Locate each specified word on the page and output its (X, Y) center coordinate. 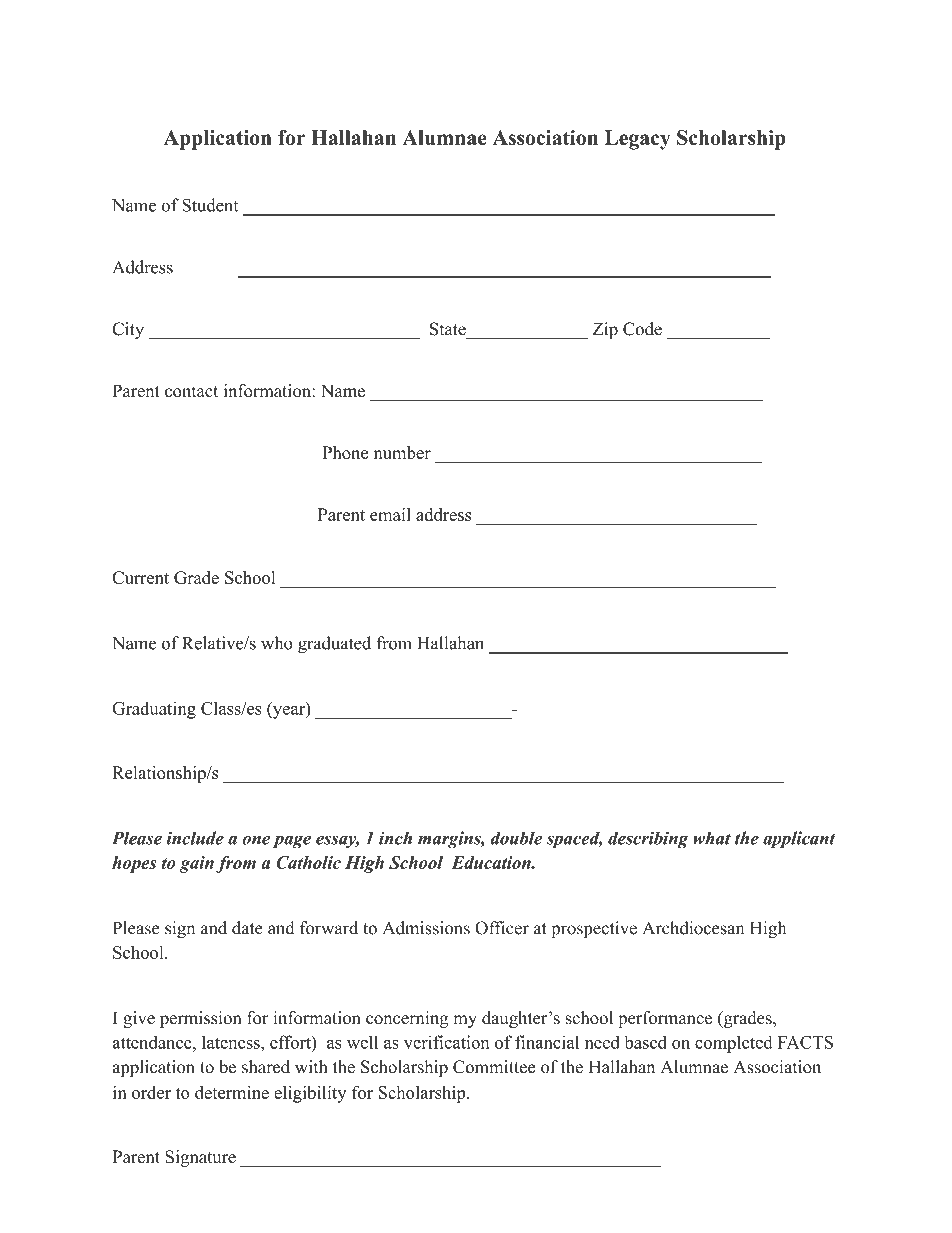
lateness (232, 1042)
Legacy (637, 140)
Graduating (154, 710)
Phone (345, 452)
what (712, 838)
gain (196, 864)
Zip (605, 330)
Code (642, 329)
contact (191, 392)
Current (140, 577)
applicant (799, 840)
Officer (502, 928)
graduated (334, 645)
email (390, 514)
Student (210, 205)
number (402, 452)
